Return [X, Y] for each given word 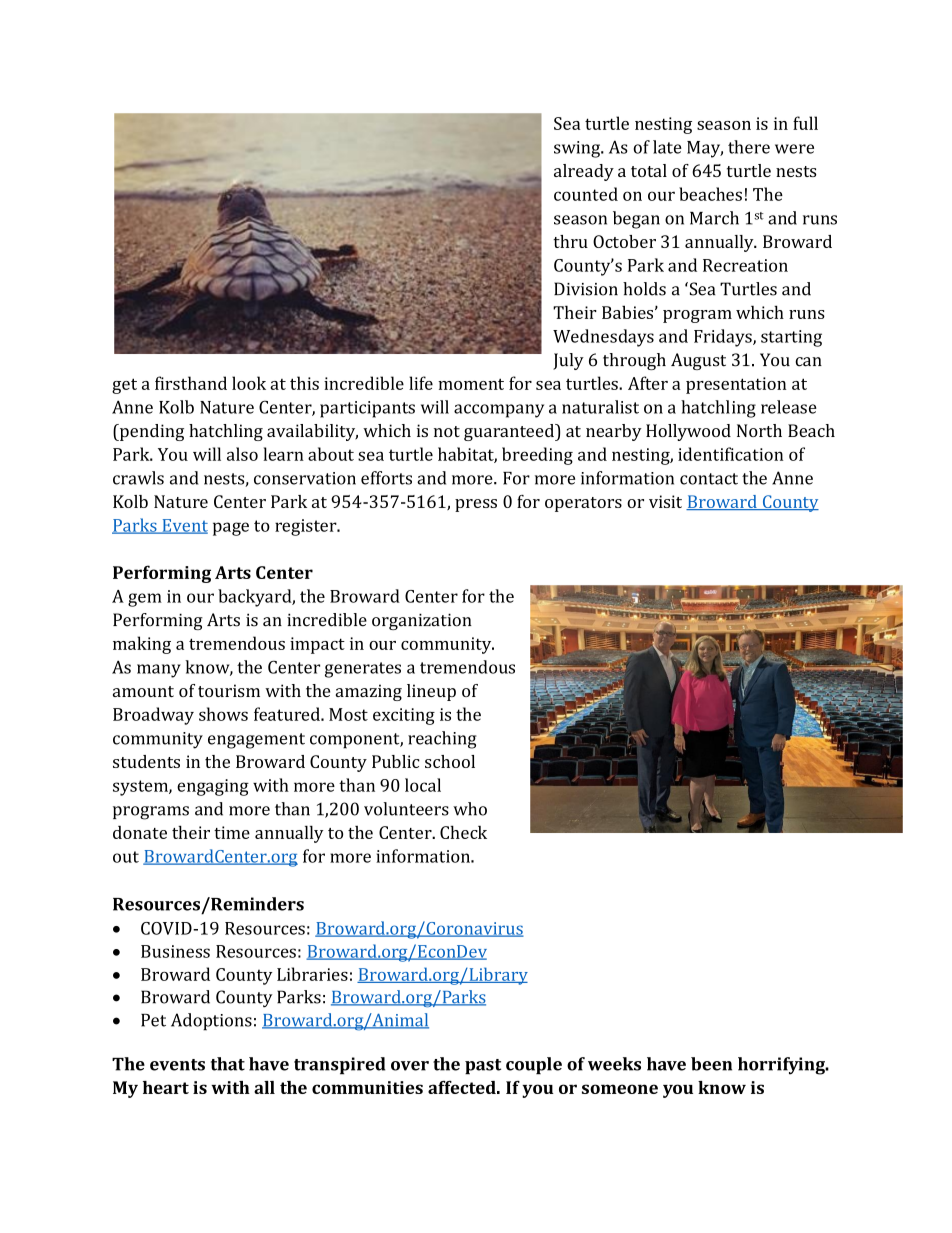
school [450, 761]
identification [730, 454]
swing [578, 149]
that [228, 1064]
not [447, 431]
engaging [213, 787]
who [470, 809]
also [242, 454]
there [749, 147]
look [249, 383]
